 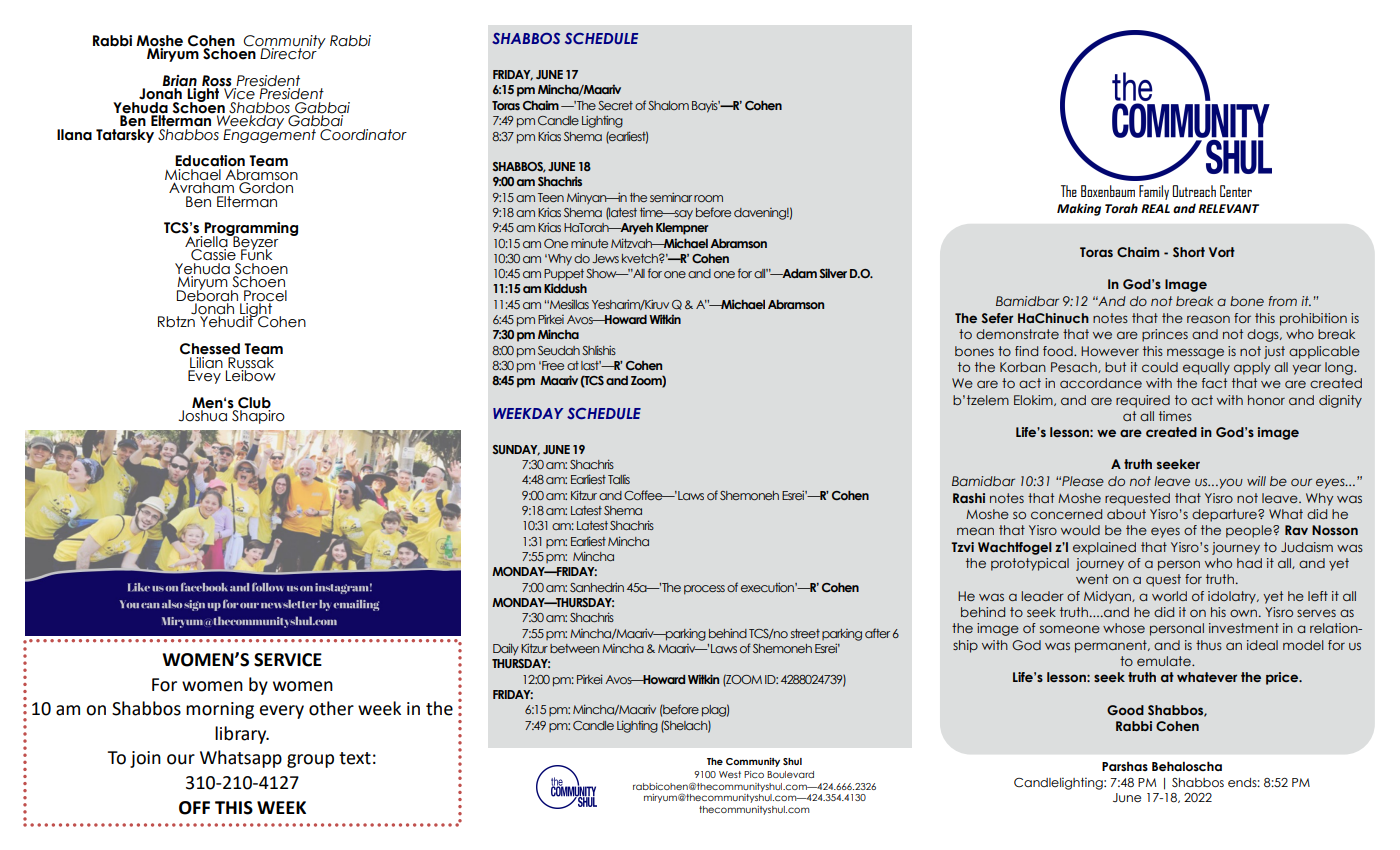 What do you see at coordinates (310, 761) in the screenshot?
I see `group` at bounding box center [310, 761].
